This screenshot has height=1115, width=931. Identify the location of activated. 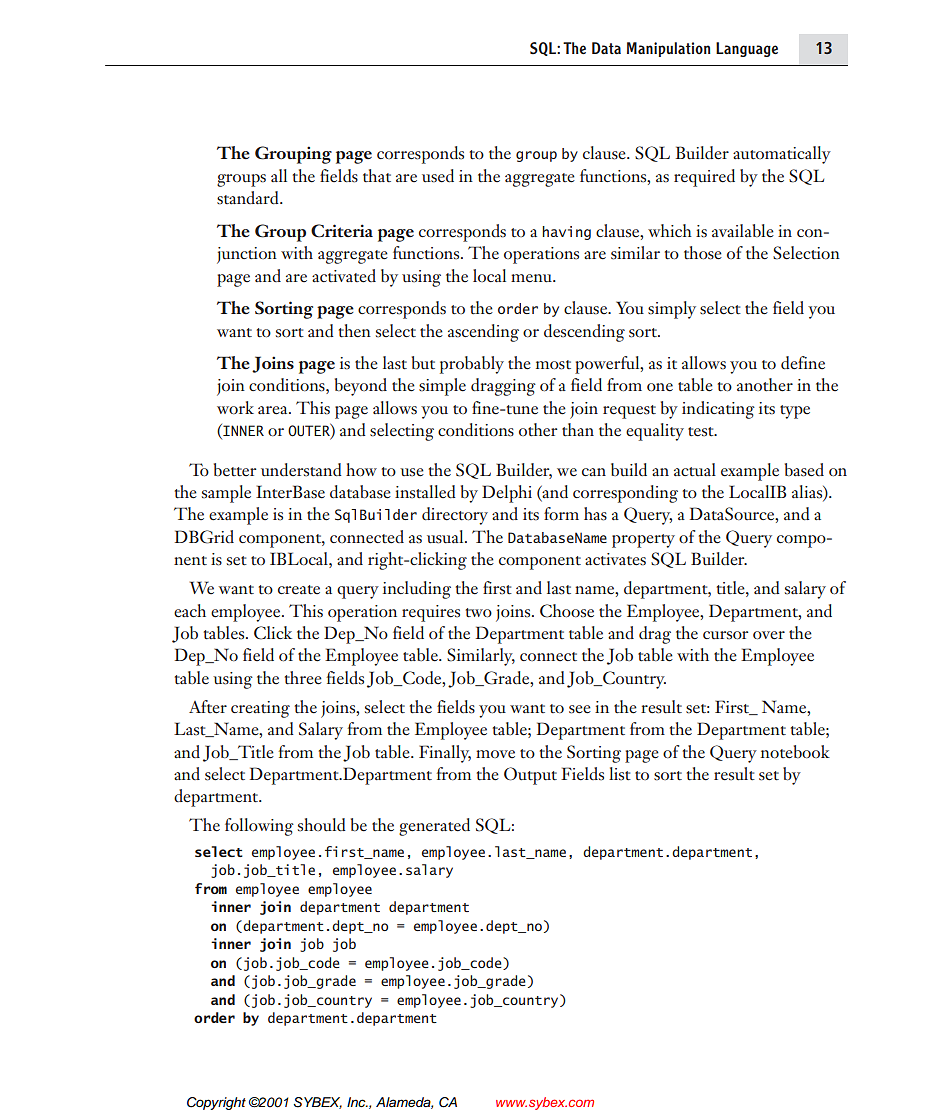
(344, 276).
